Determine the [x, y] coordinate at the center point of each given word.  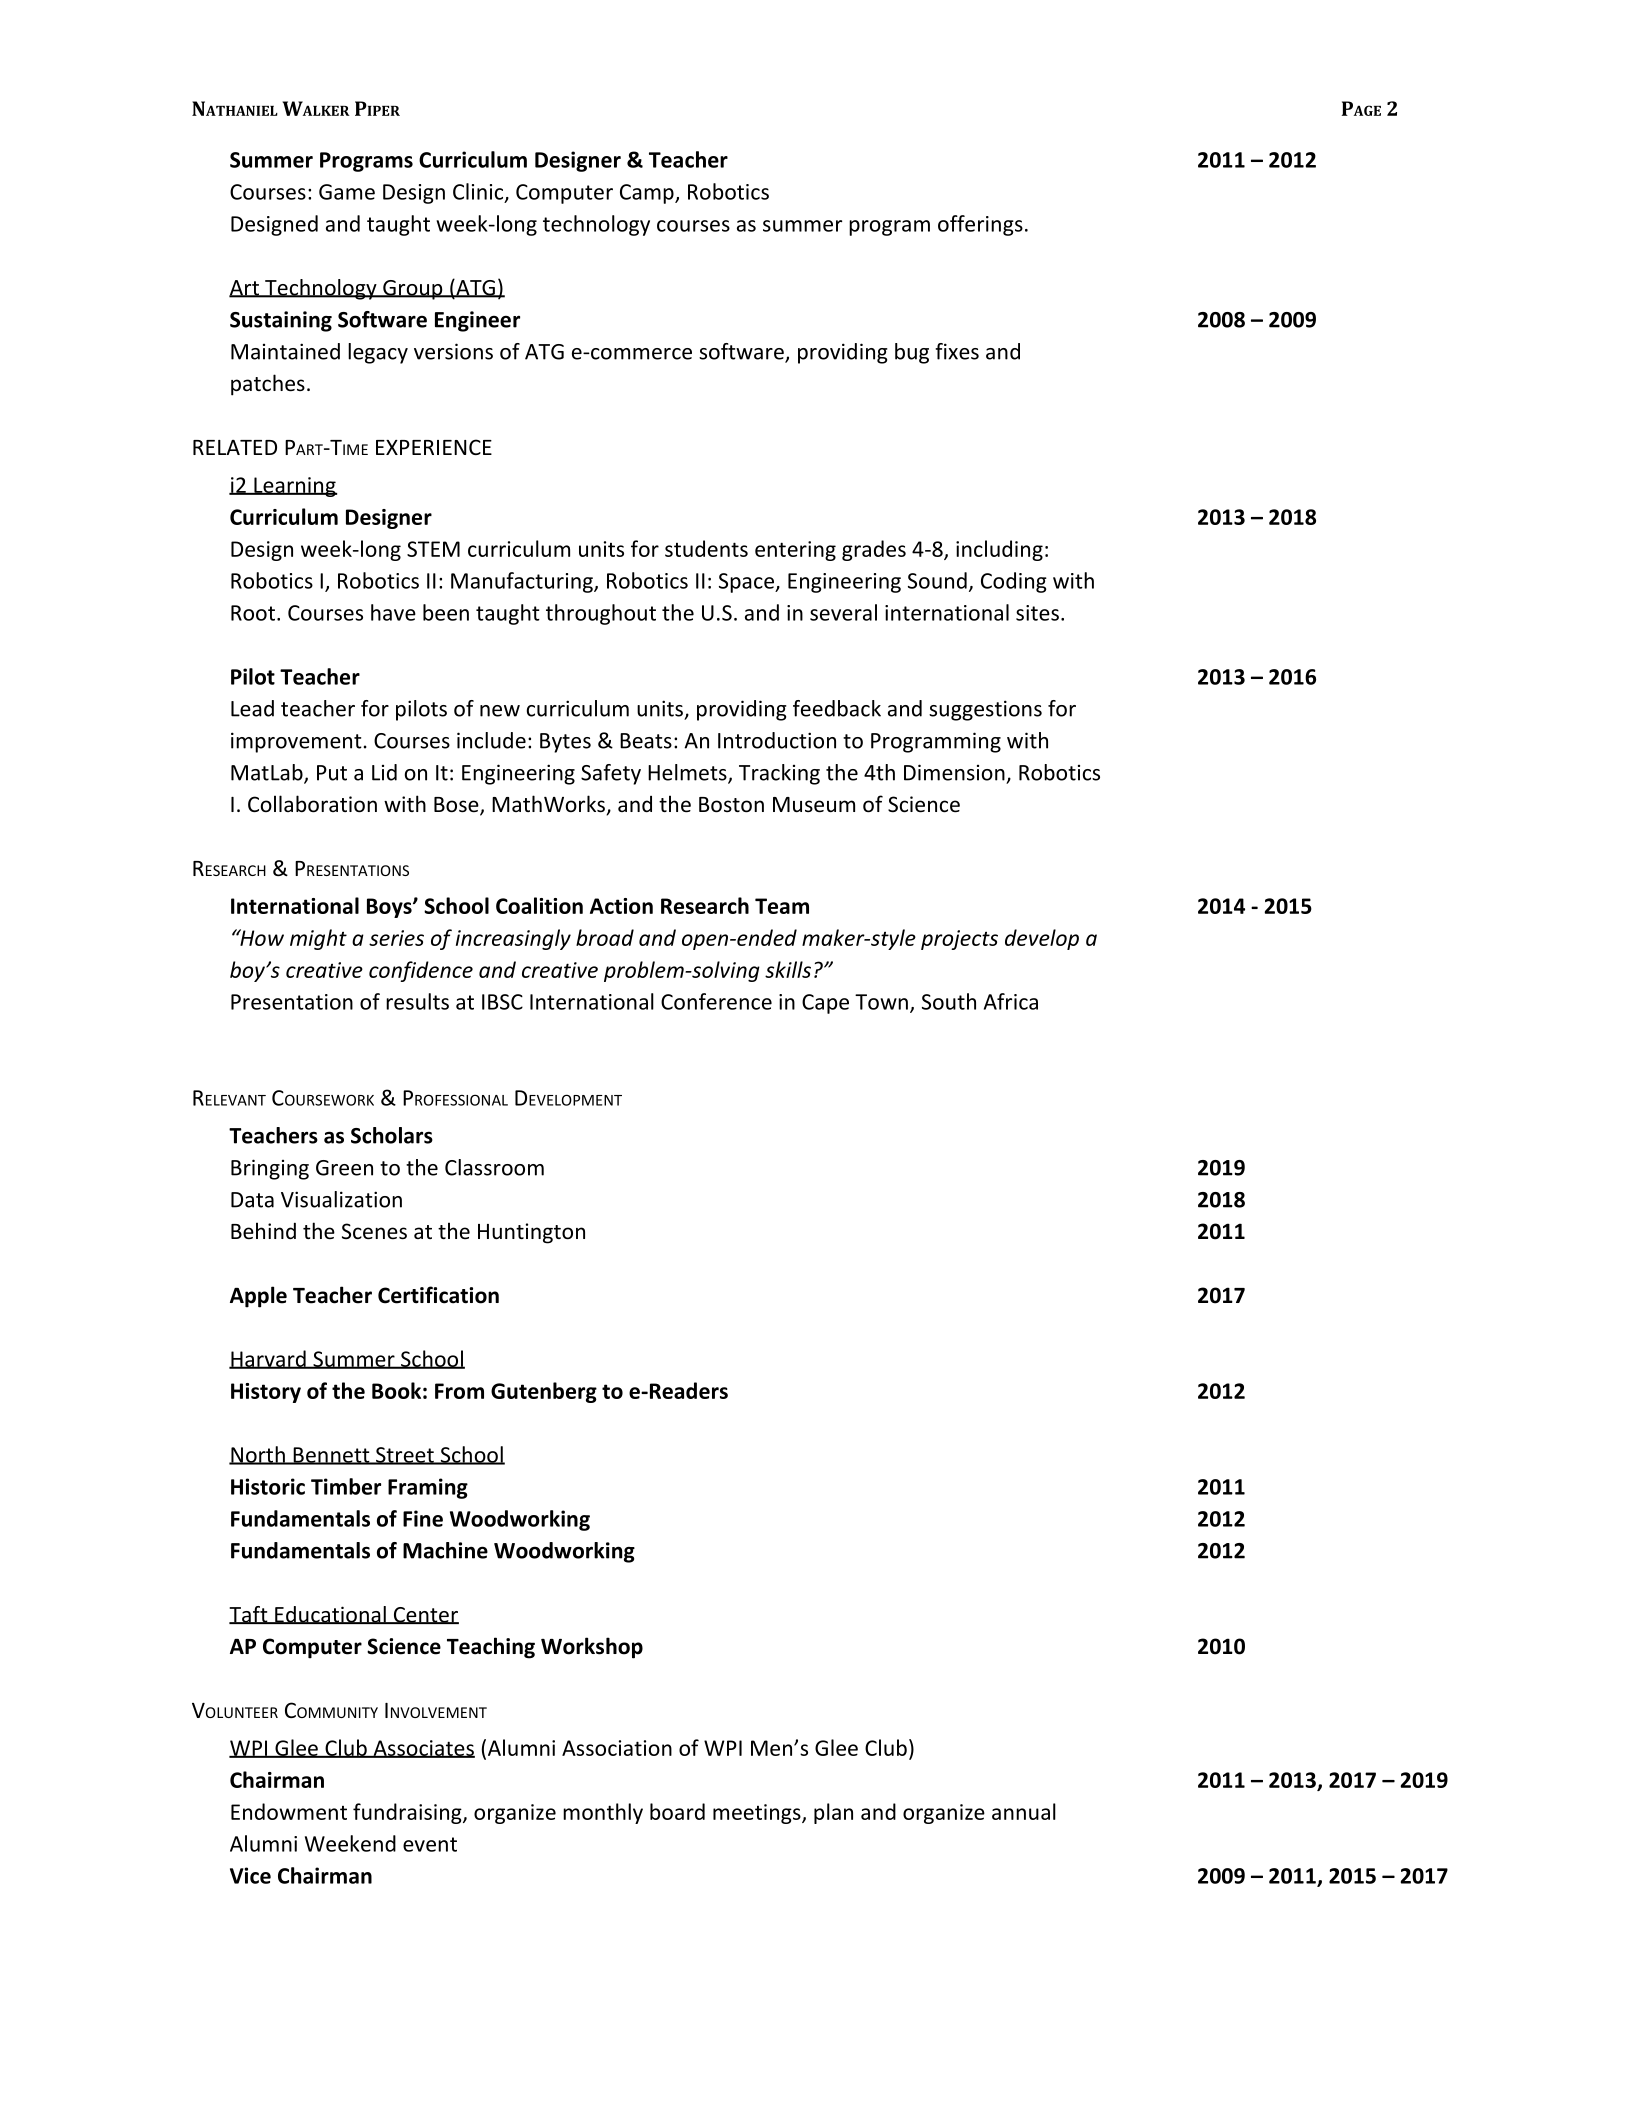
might [318, 939]
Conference [716, 1001]
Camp [648, 194]
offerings [980, 225]
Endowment [289, 1811]
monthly [603, 1813]
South [949, 1001]
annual [1024, 1811]
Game [347, 192]
